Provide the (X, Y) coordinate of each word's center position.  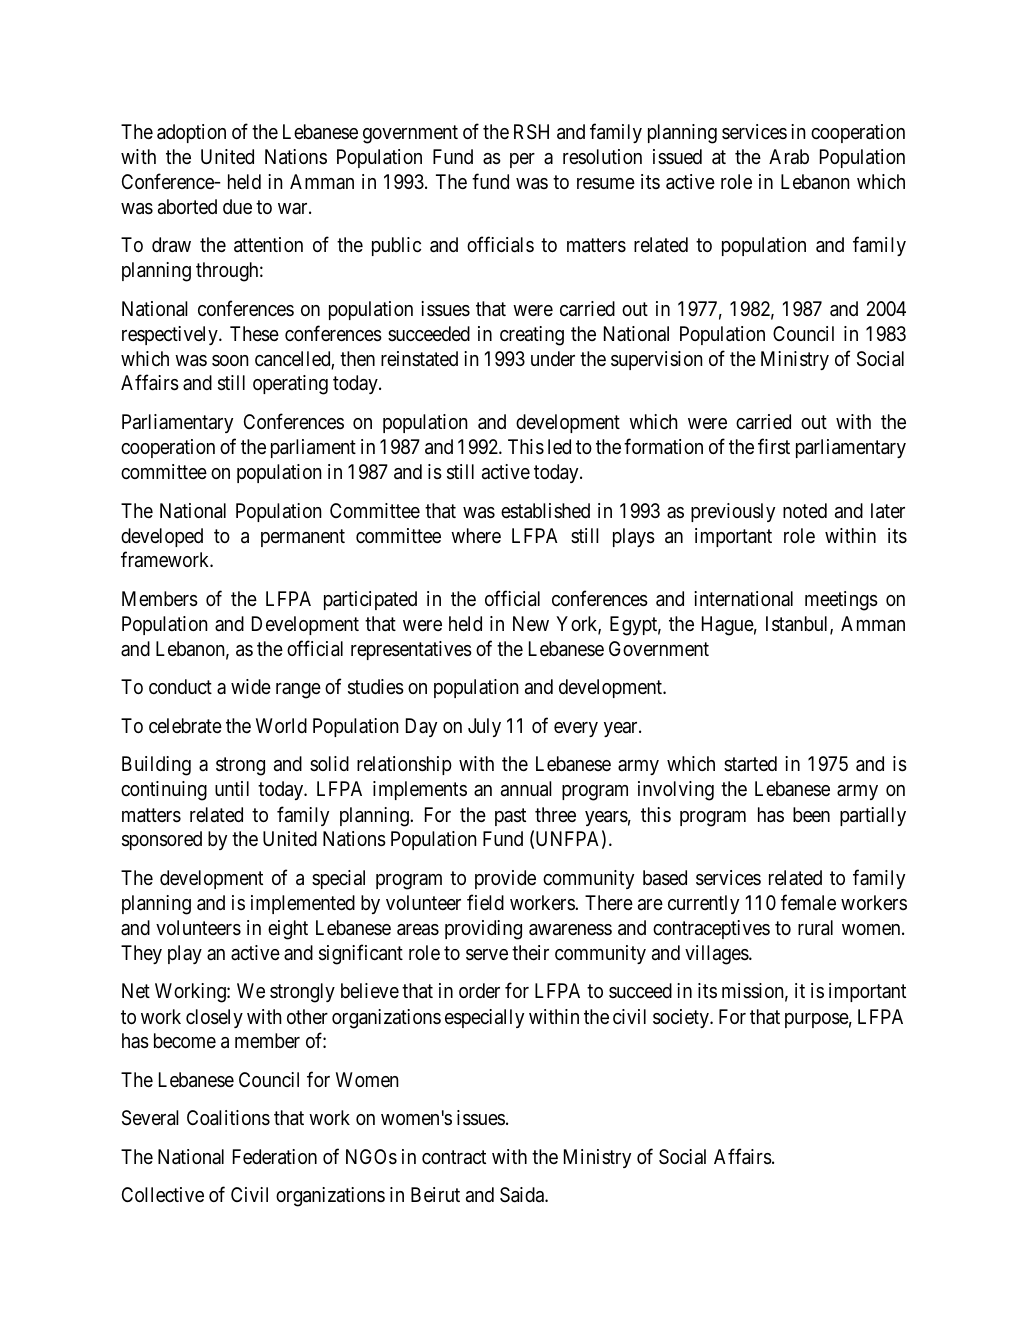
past (510, 817)
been (811, 814)
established (545, 511)
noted (805, 510)
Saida (523, 1195)
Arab (789, 157)
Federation (275, 1157)
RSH (531, 132)
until (232, 788)
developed (162, 537)
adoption (191, 133)
